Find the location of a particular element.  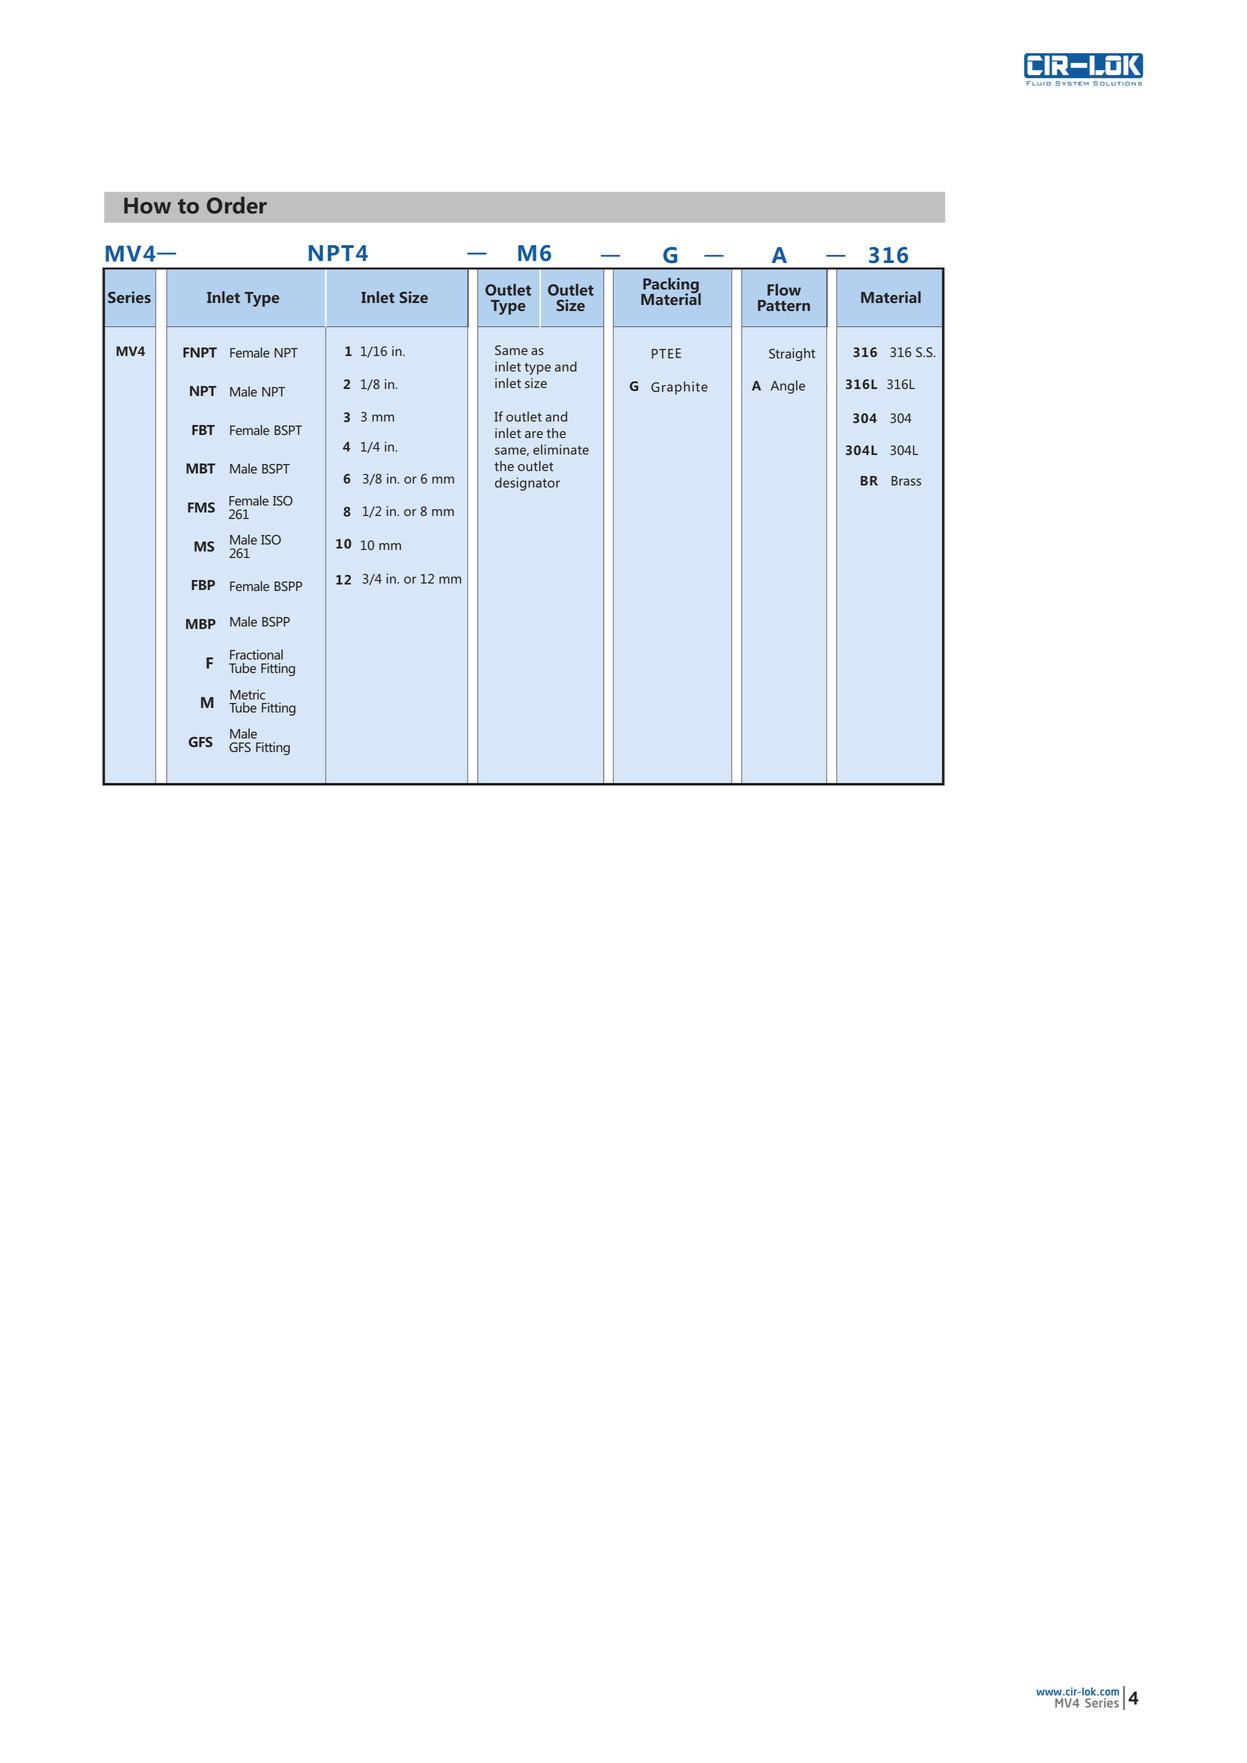

Order is located at coordinates (237, 205).
